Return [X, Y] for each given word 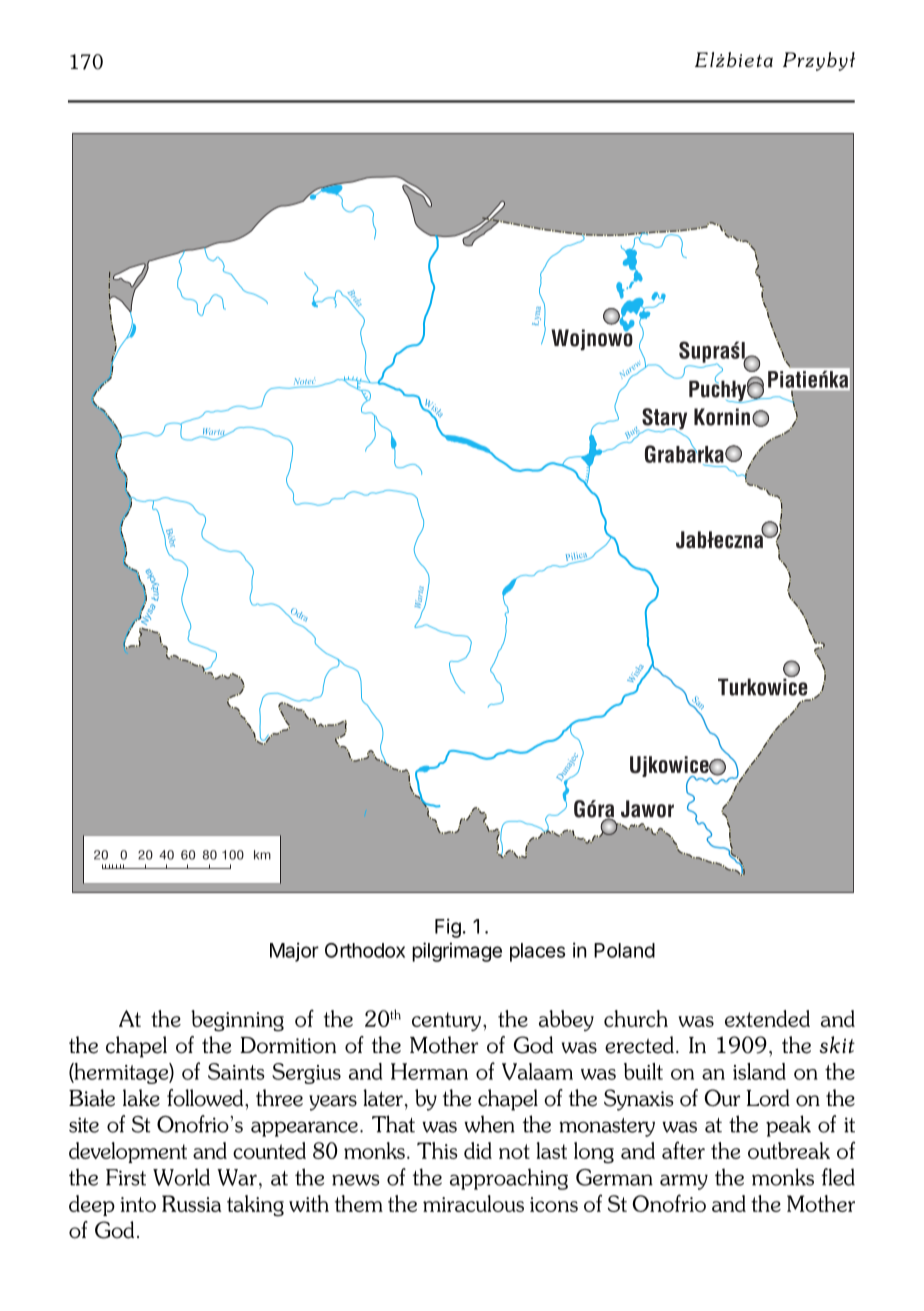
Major [294, 952]
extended [767, 1018]
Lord [768, 1098]
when [489, 1124]
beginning [237, 1021]
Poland [624, 950]
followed [206, 1098]
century [448, 1021]
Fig [448, 928]
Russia [191, 1203]
